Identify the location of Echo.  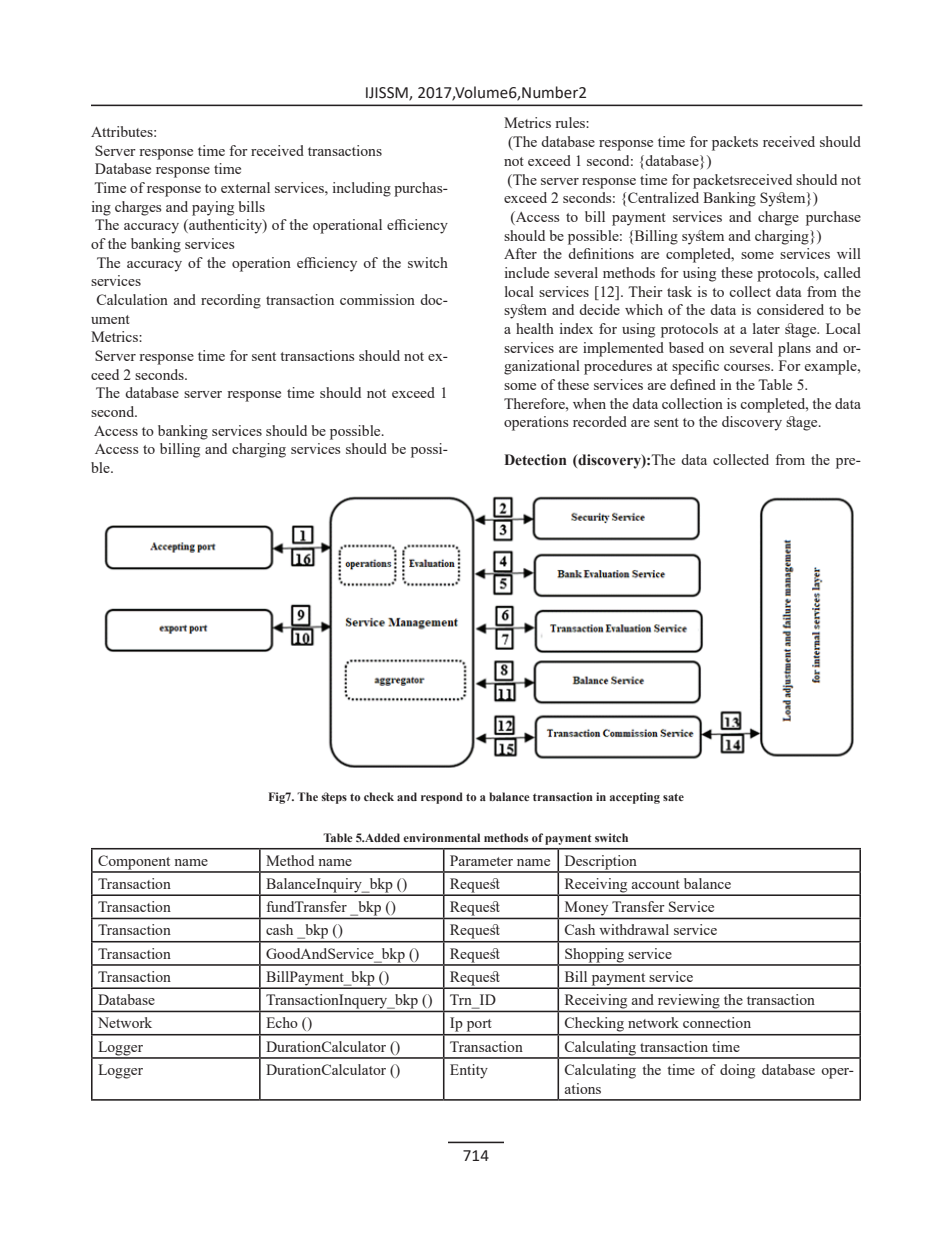
(282, 1022).
